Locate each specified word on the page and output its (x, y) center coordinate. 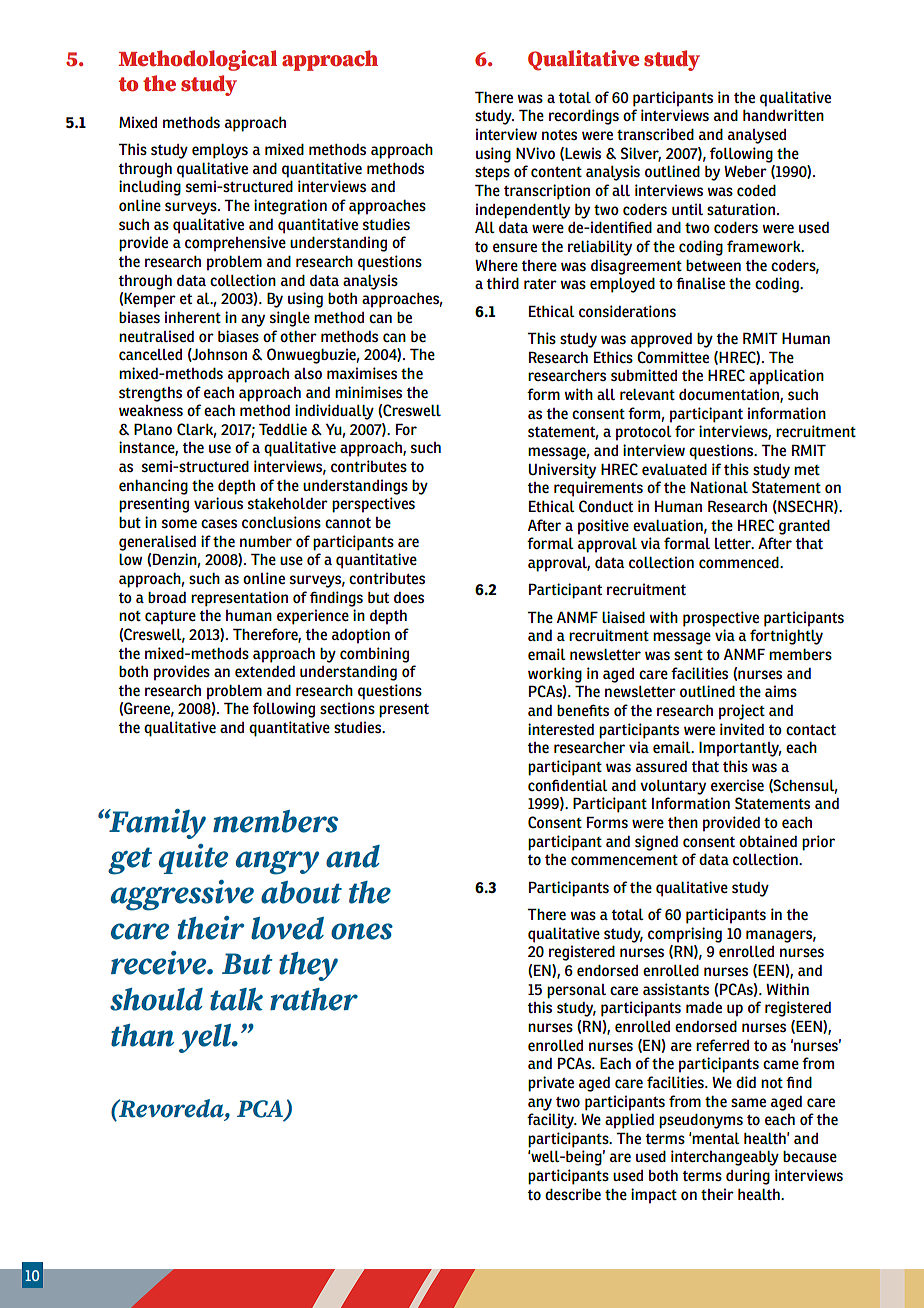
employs (220, 151)
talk (236, 999)
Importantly (740, 749)
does (409, 597)
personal (576, 991)
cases (219, 523)
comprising (685, 935)
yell (206, 1038)
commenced (740, 562)
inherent (193, 317)
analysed (757, 136)
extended (265, 671)
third (502, 283)
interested (561, 729)
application (786, 377)
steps (492, 174)
